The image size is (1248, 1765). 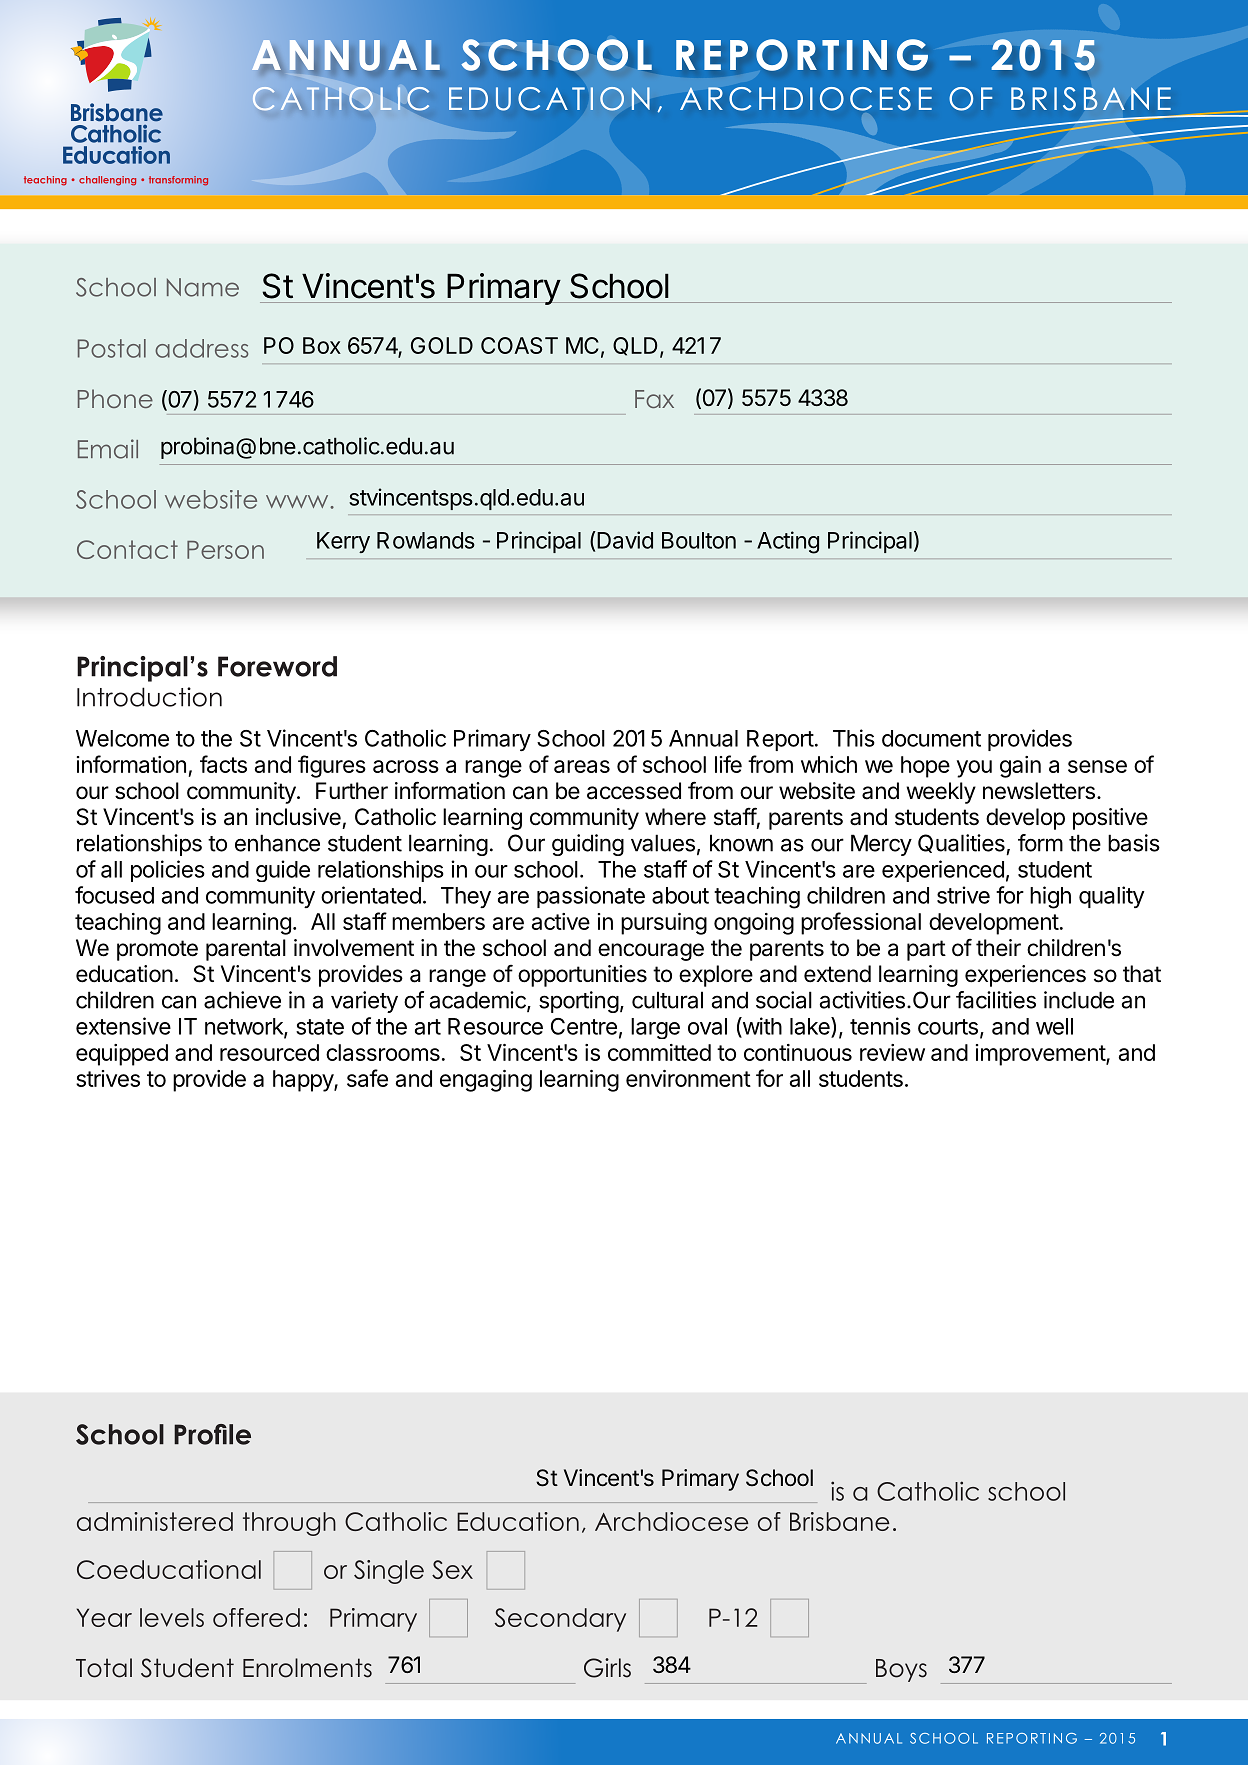 I want to click on COAST, so click(x=519, y=345).
